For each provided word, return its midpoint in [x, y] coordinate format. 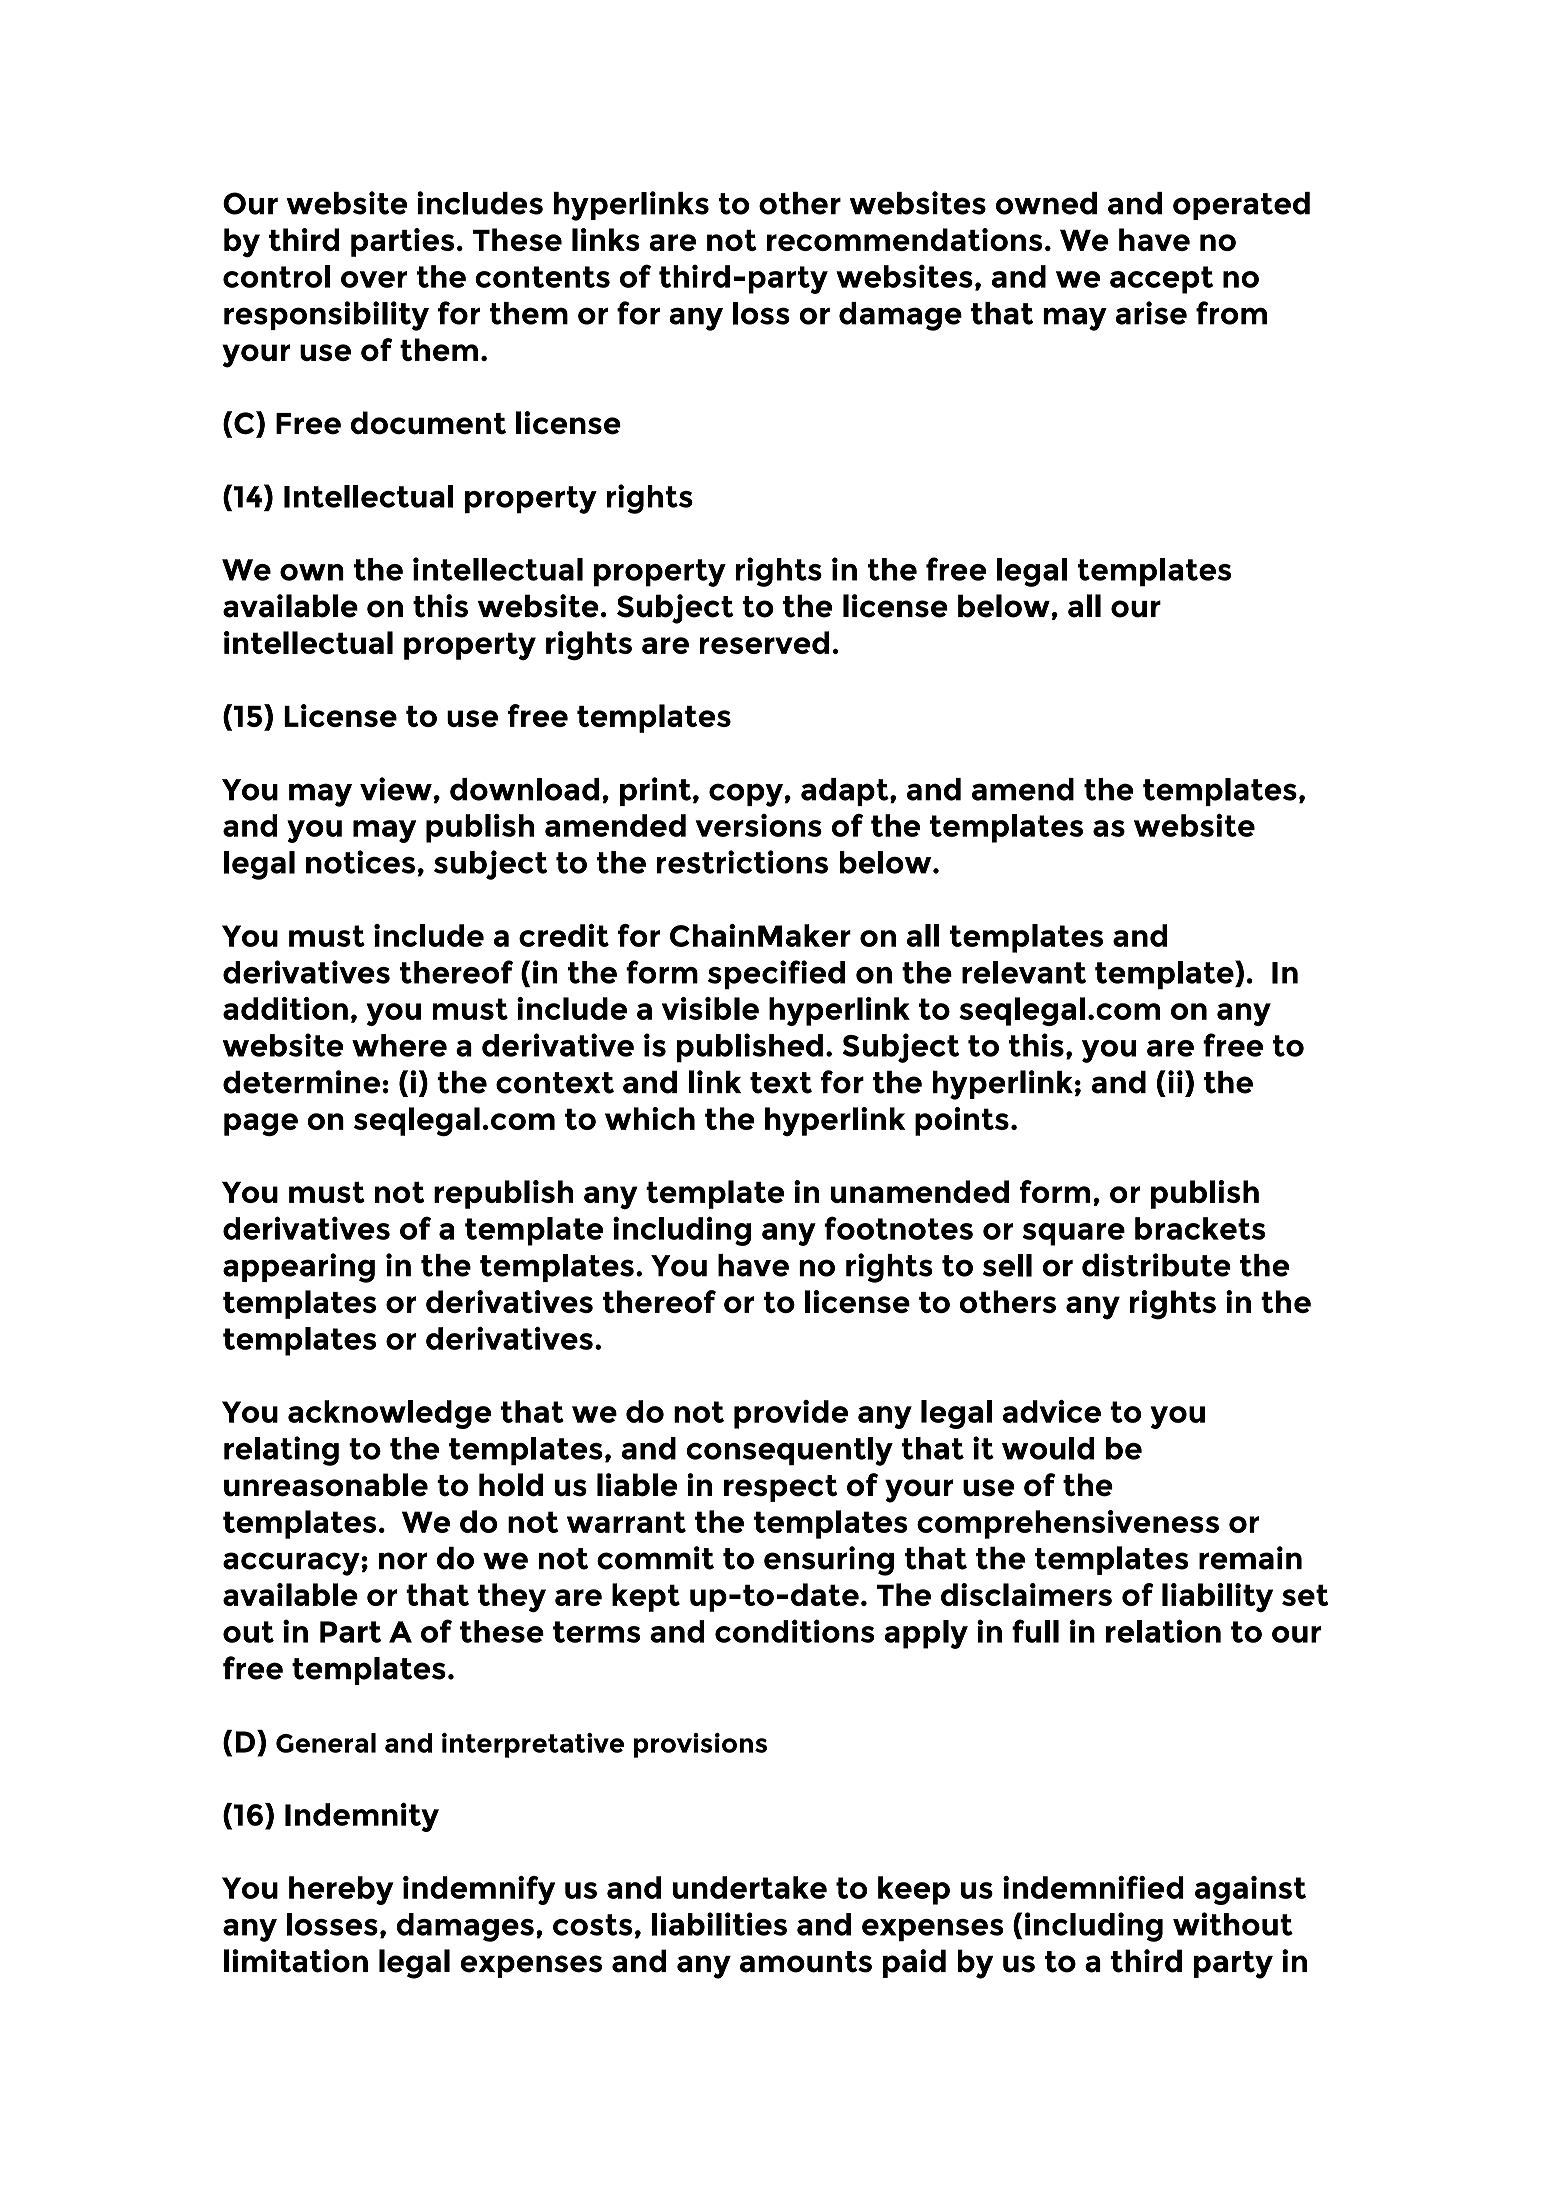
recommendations [904, 239]
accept [1161, 280]
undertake [750, 1887]
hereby [341, 1890]
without [1233, 1924]
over [374, 279]
